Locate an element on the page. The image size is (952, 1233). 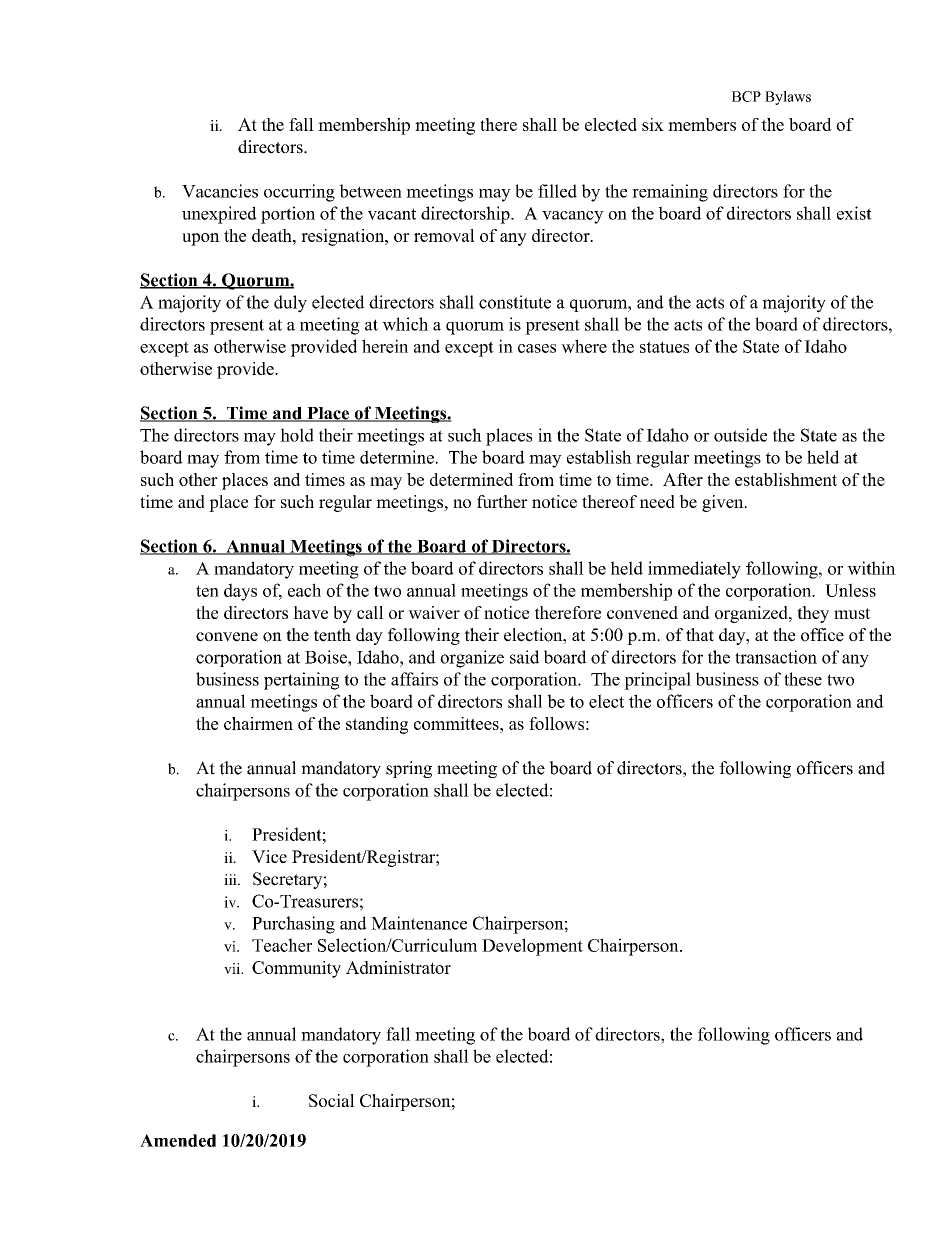
Administrator is located at coordinates (398, 967).
